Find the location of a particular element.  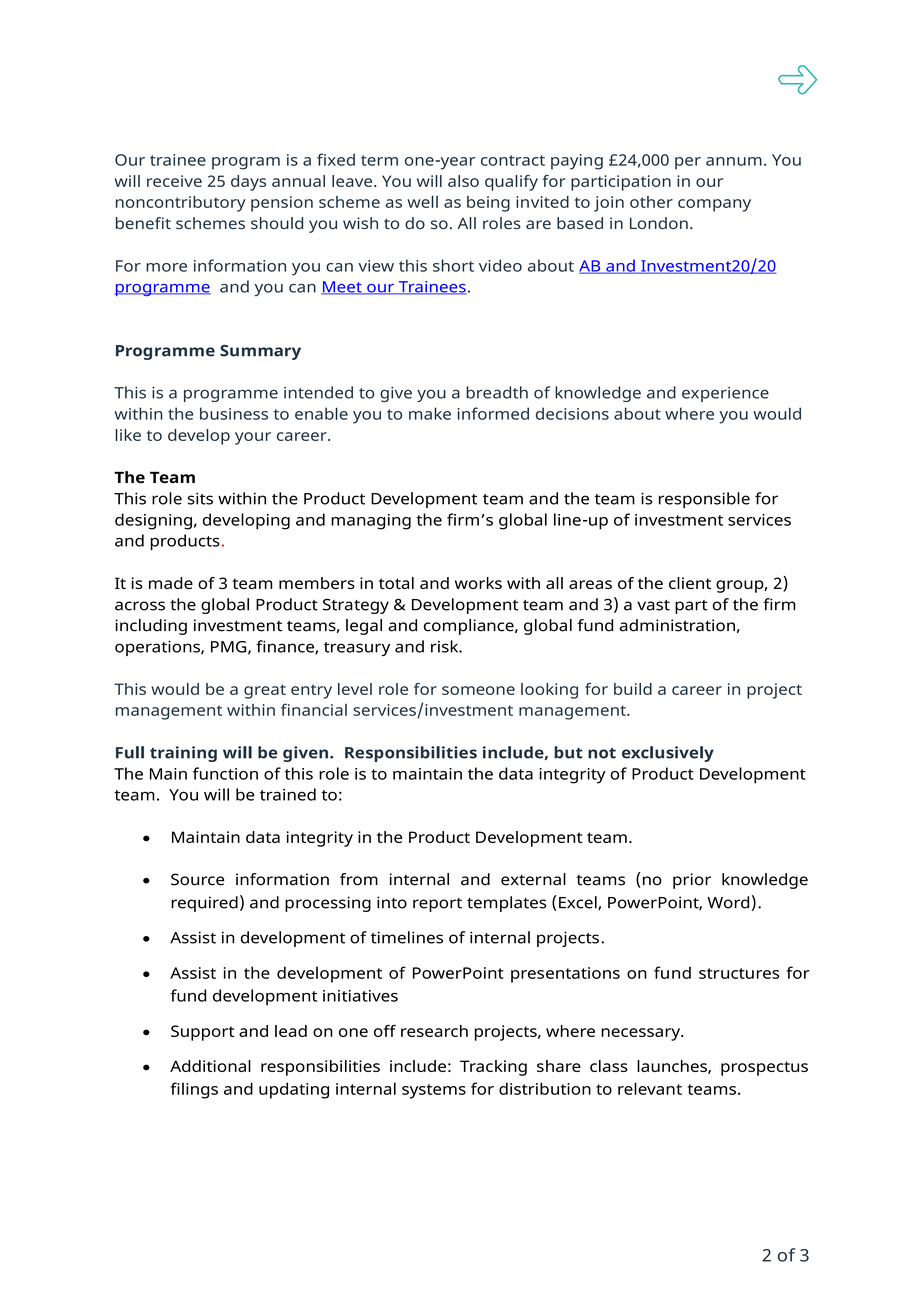

company is located at coordinates (714, 205).
